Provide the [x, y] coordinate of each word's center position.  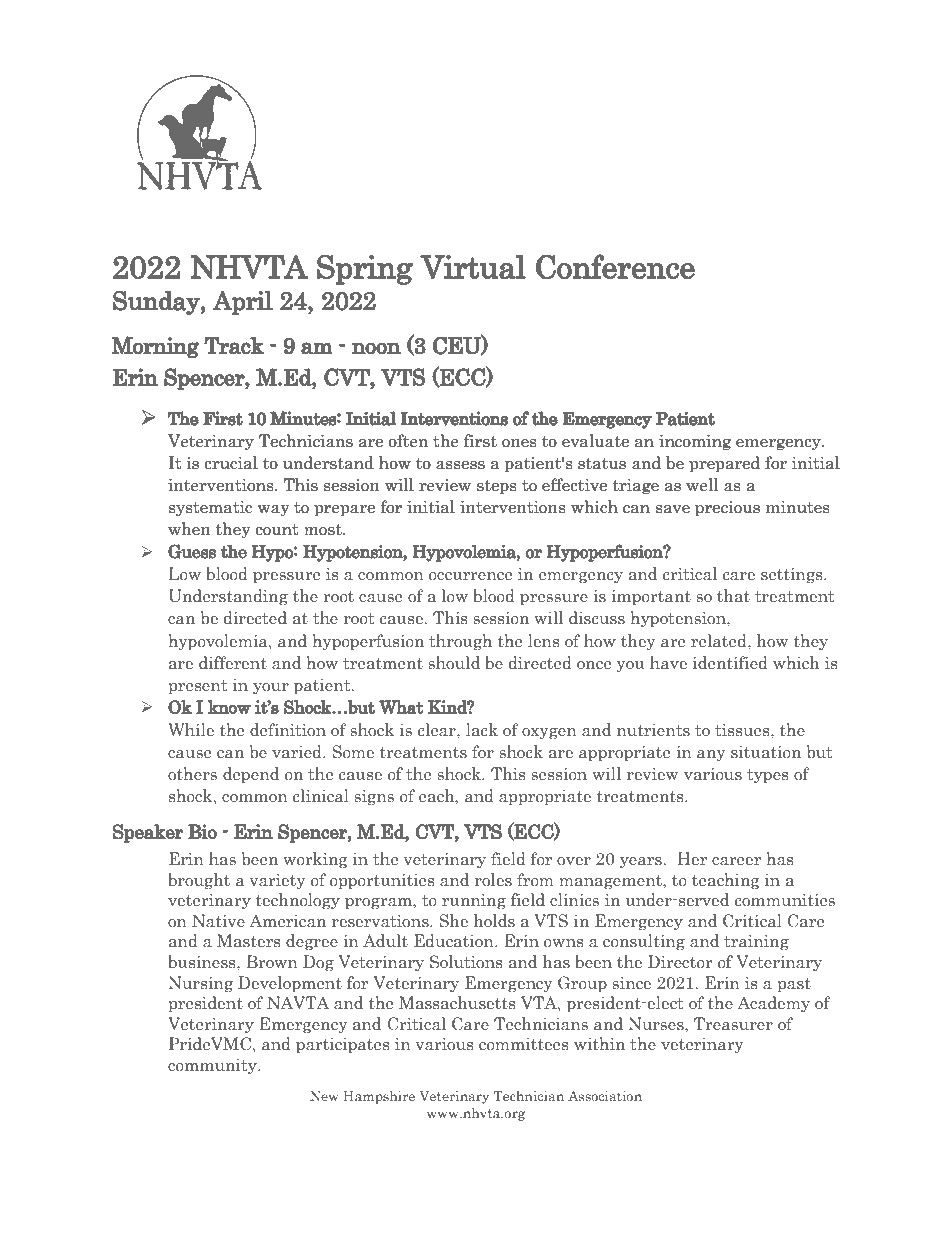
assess [460, 465]
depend [251, 775]
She [453, 921]
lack [482, 730]
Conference [615, 267]
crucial [231, 463]
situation [766, 752]
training [756, 942]
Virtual [473, 267]
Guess [192, 551]
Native [218, 920]
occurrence [471, 576]
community [213, 1066]
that [733, 596]
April [243, 302]
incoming [695, 443]
